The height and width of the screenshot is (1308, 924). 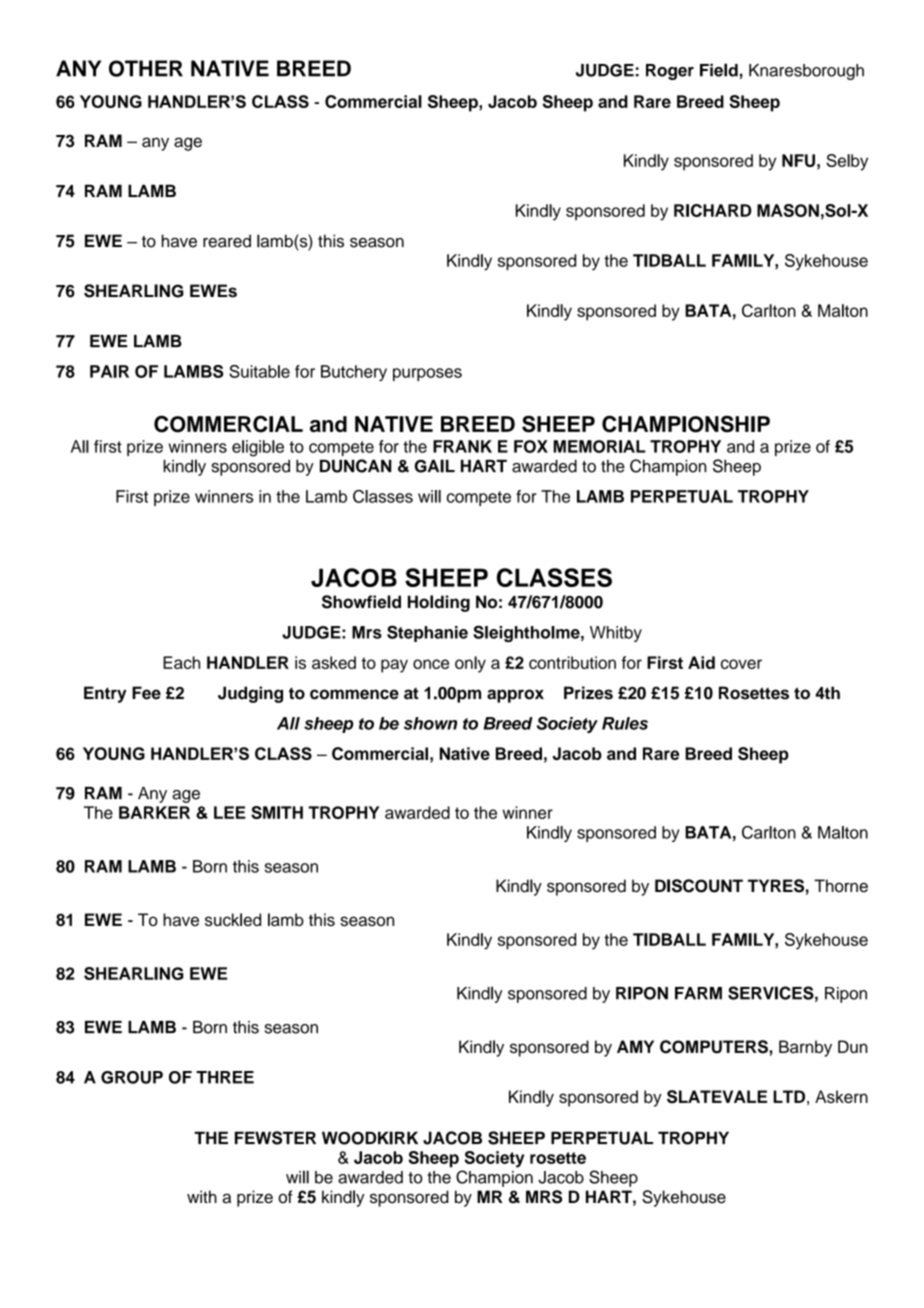 I want to click on Roger, so click(x=670, y=72).
